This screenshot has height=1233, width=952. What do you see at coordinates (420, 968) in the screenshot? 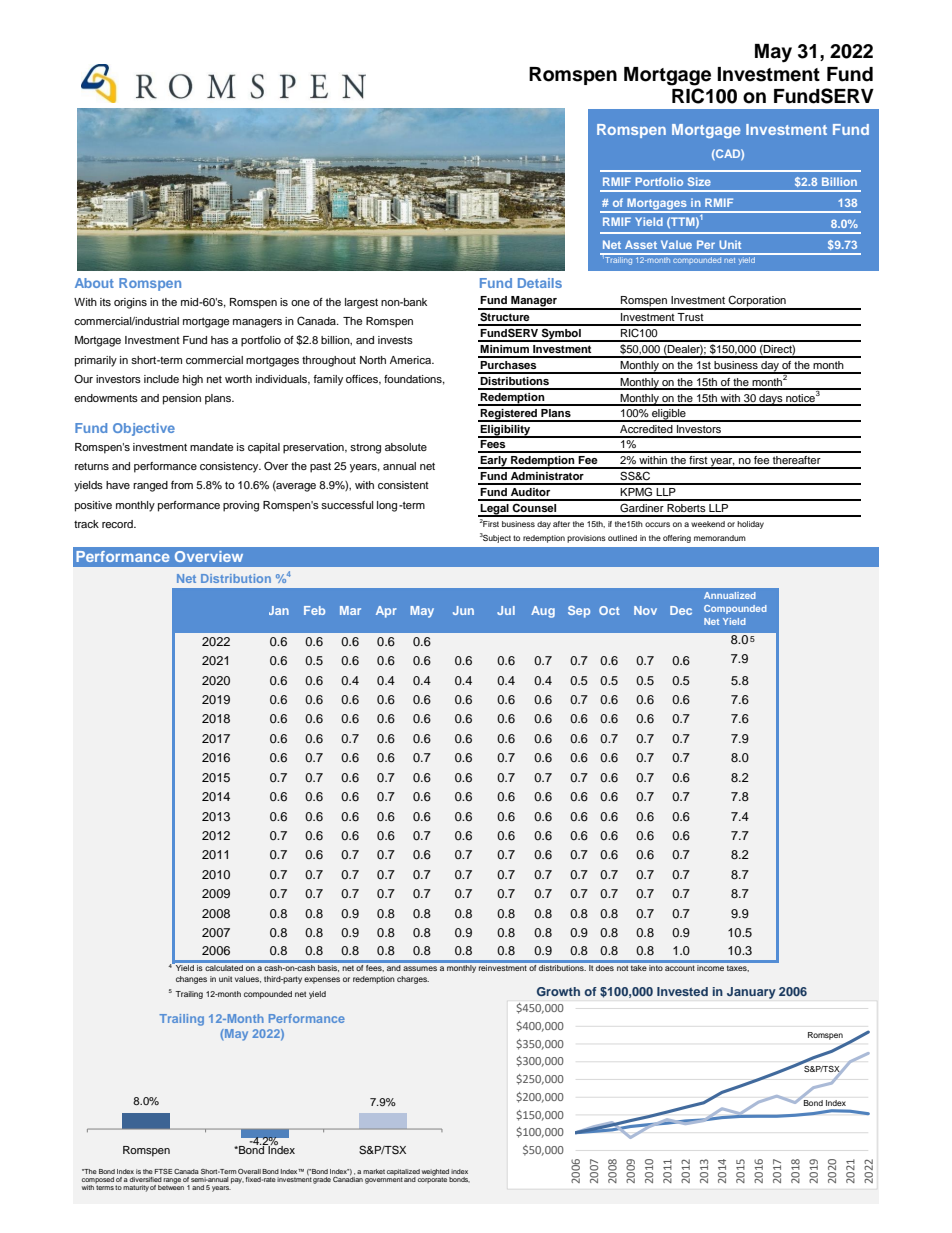
I see `assumes` at bounding box center [420, 968].
